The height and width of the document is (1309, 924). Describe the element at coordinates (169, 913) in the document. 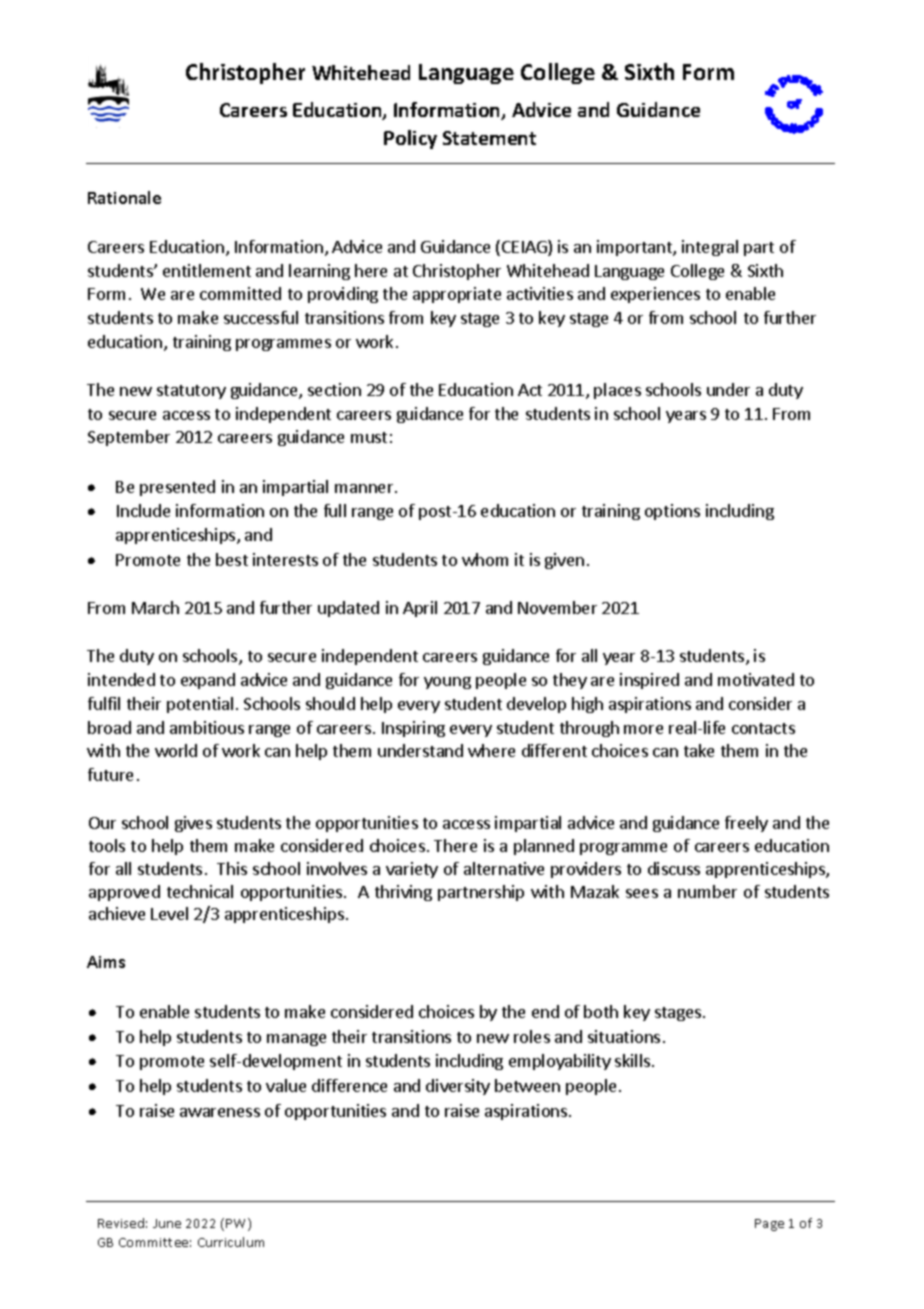

I see `Level` at that location.
